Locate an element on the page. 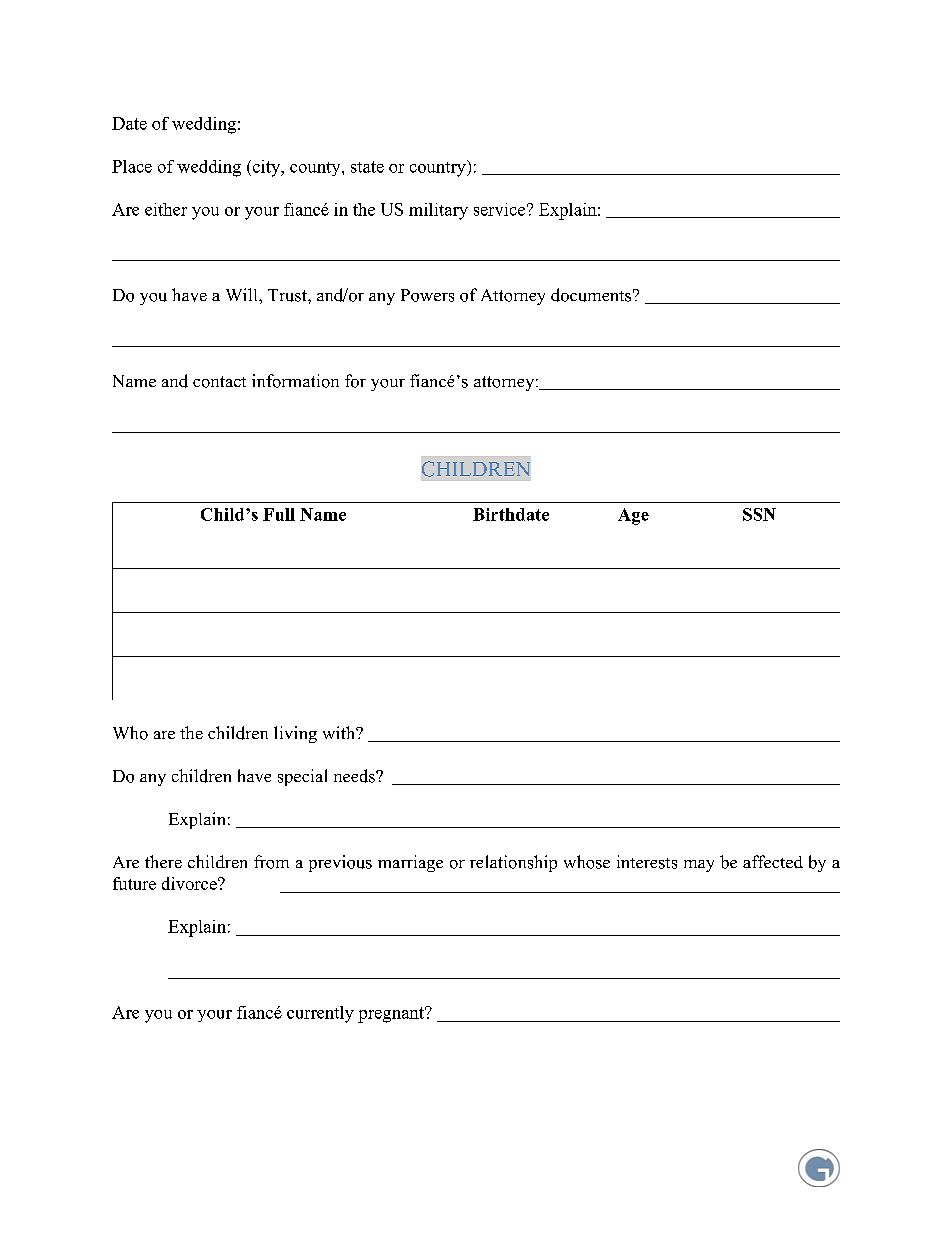 The width and height of the document is (952, 1233). special is located at coordinates (302, 777).
